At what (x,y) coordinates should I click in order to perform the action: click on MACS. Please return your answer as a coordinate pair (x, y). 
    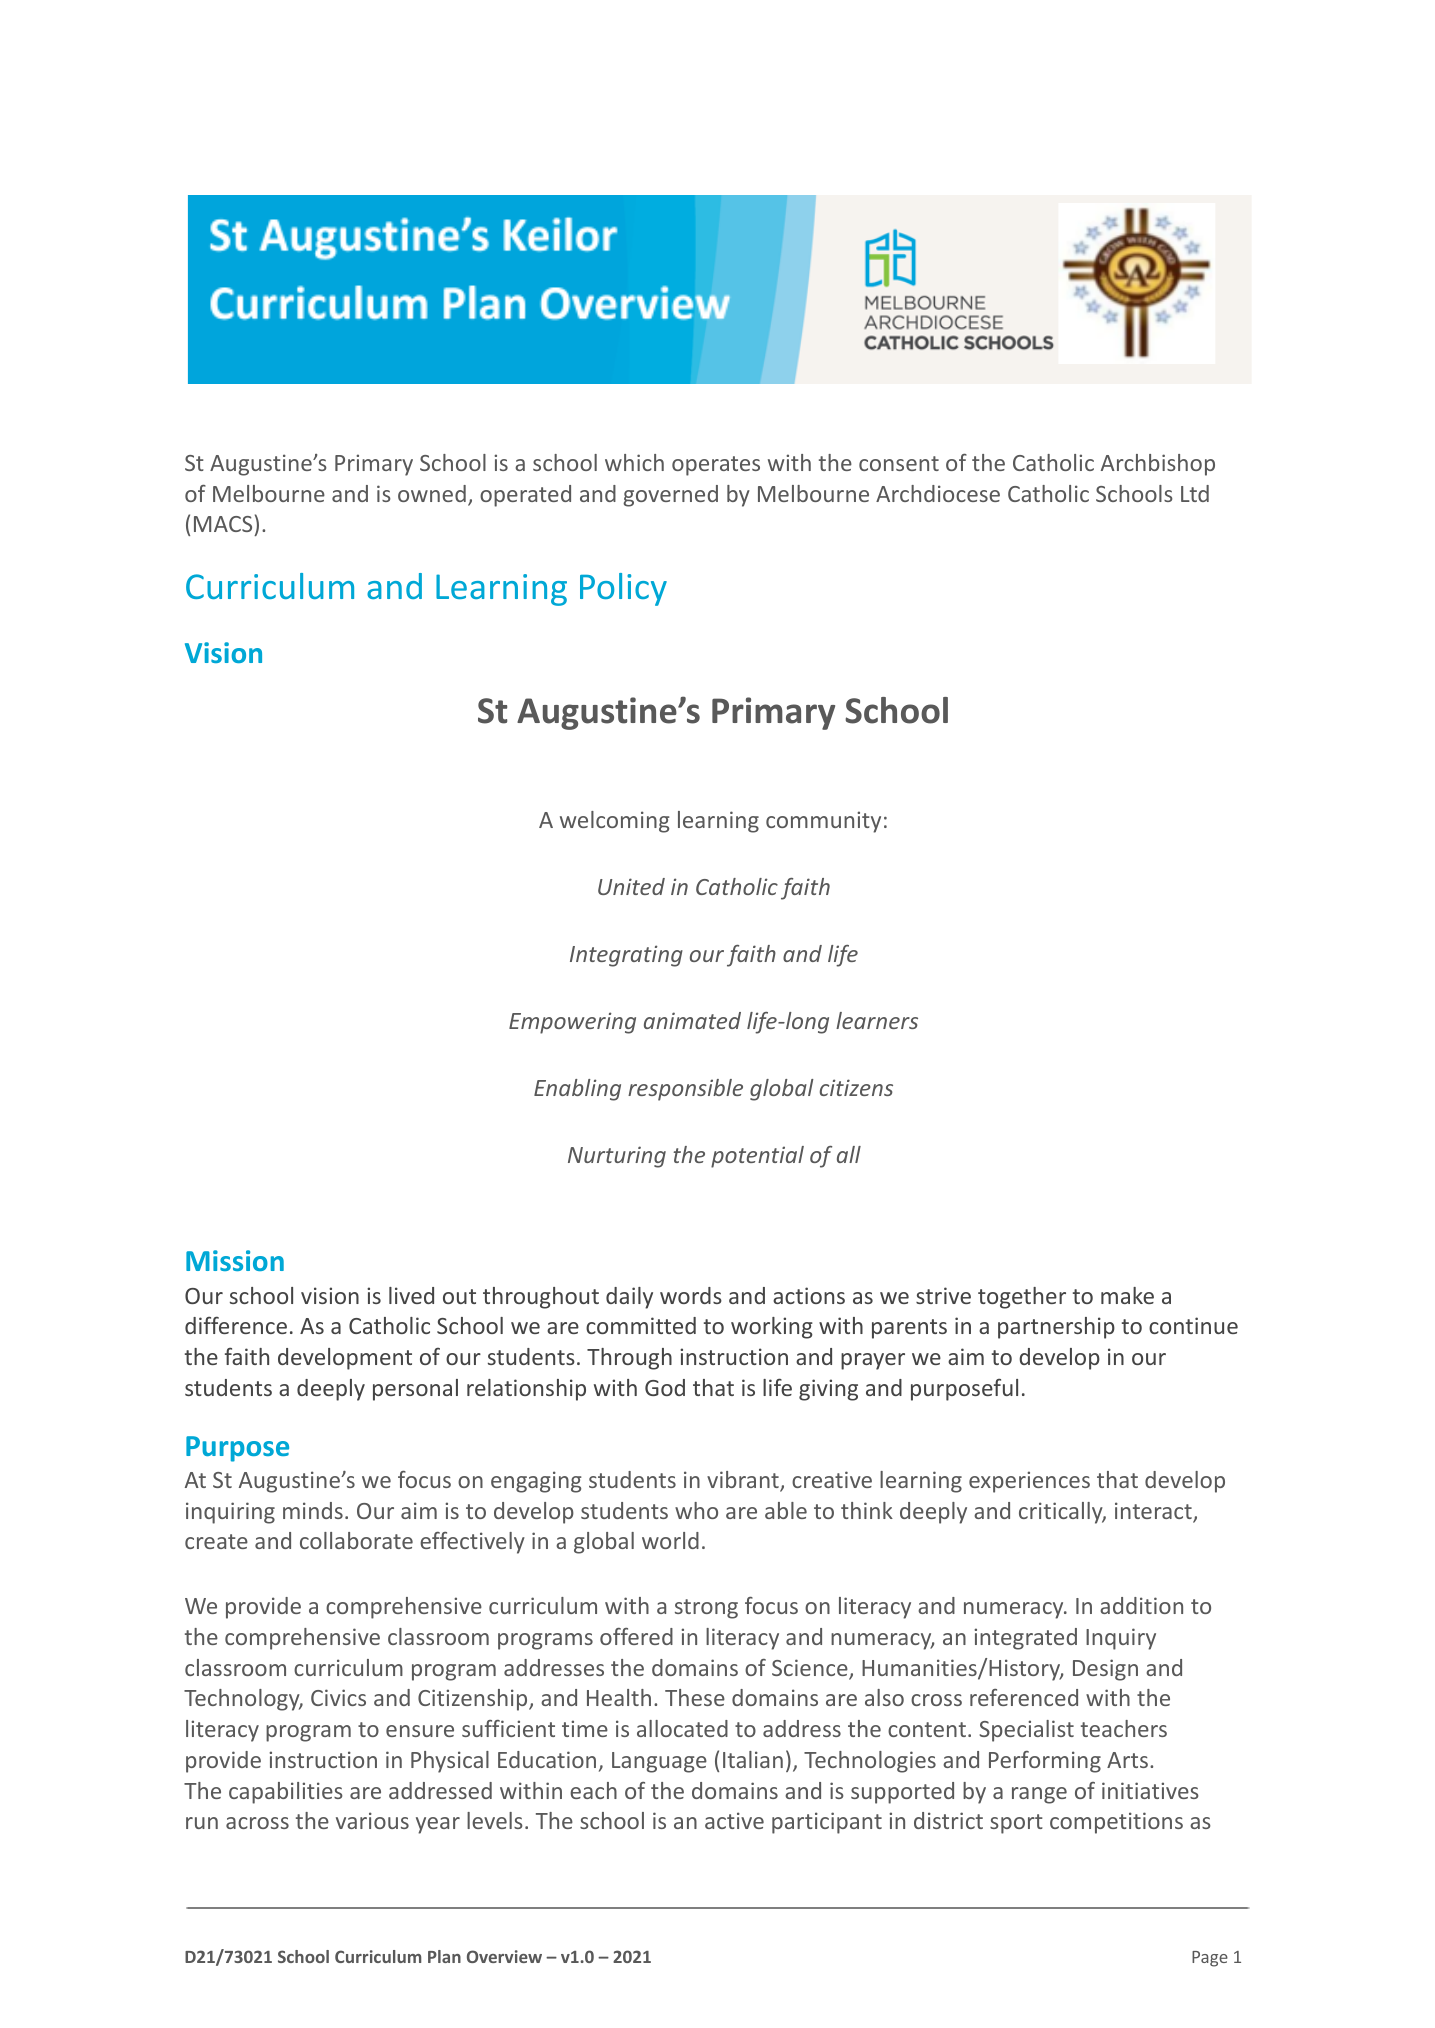
    Looking at the image, I should click on (223, 524).
